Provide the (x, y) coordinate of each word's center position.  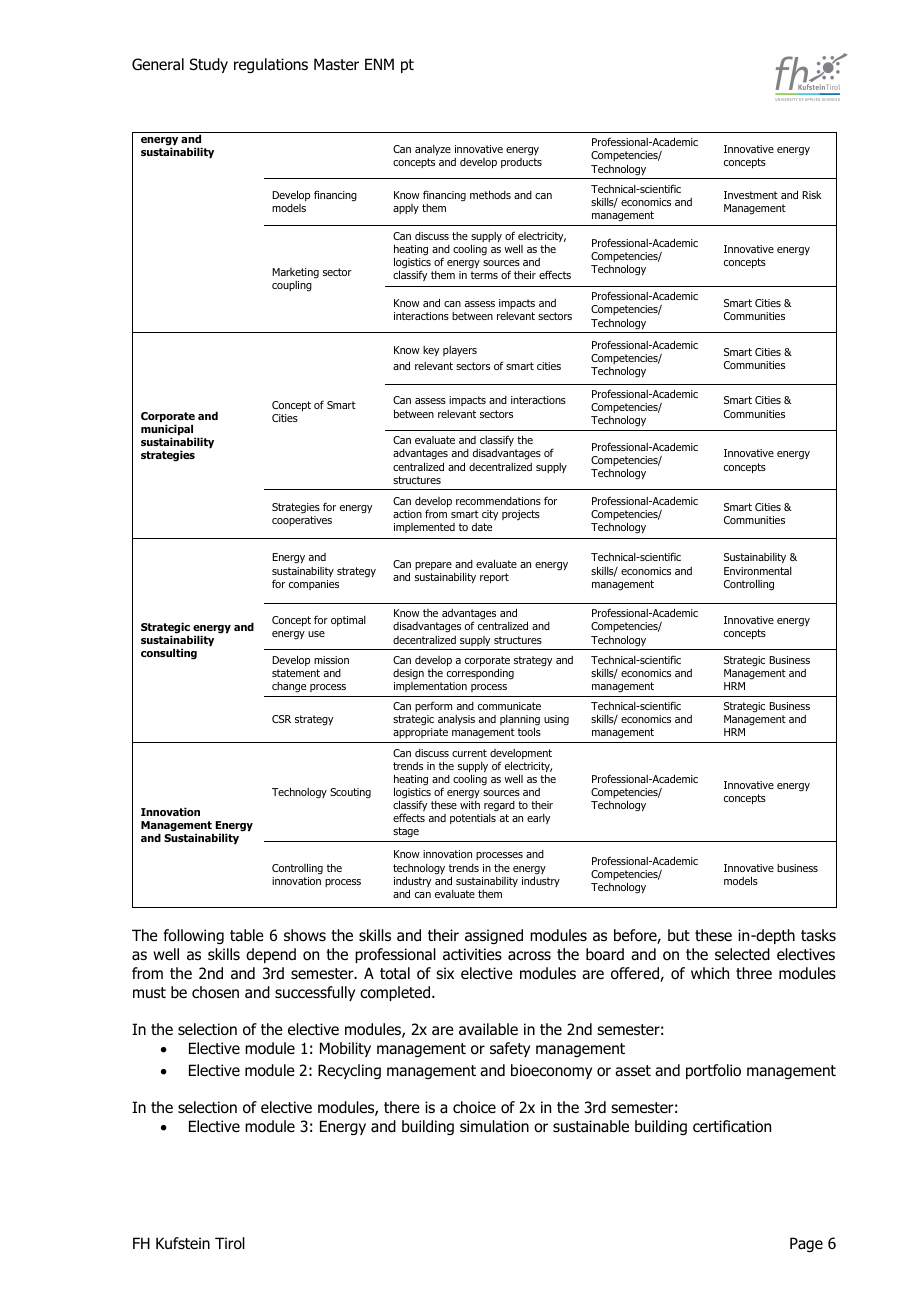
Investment (751, 195)
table (247, 935)
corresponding (480, 674)
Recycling (349, 1071)
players (460, 351)
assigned (494, 936)
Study (209, 65)
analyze (433, 150)
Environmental (758, 571)
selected (742, 954)
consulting (169, 654)
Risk (812, 195)
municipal (168, 431)
